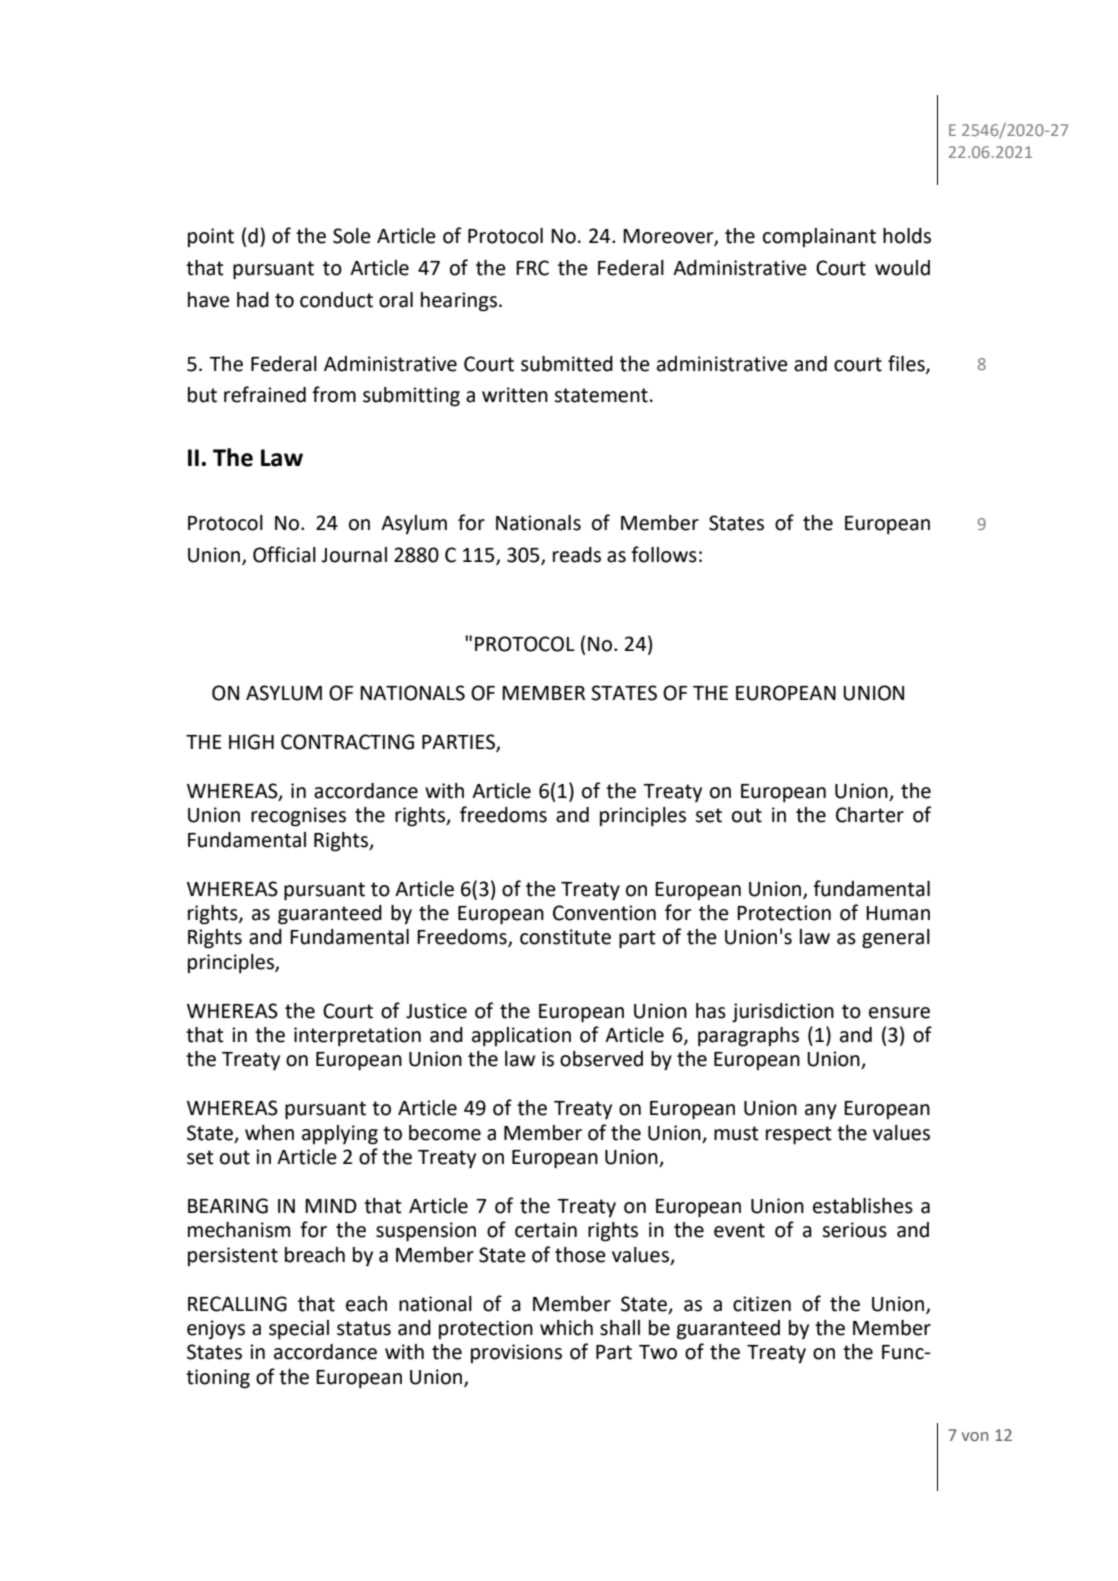 The height and width of the screenshot is (1581, 1118). I want to click on recognises, so click(298, 817).
